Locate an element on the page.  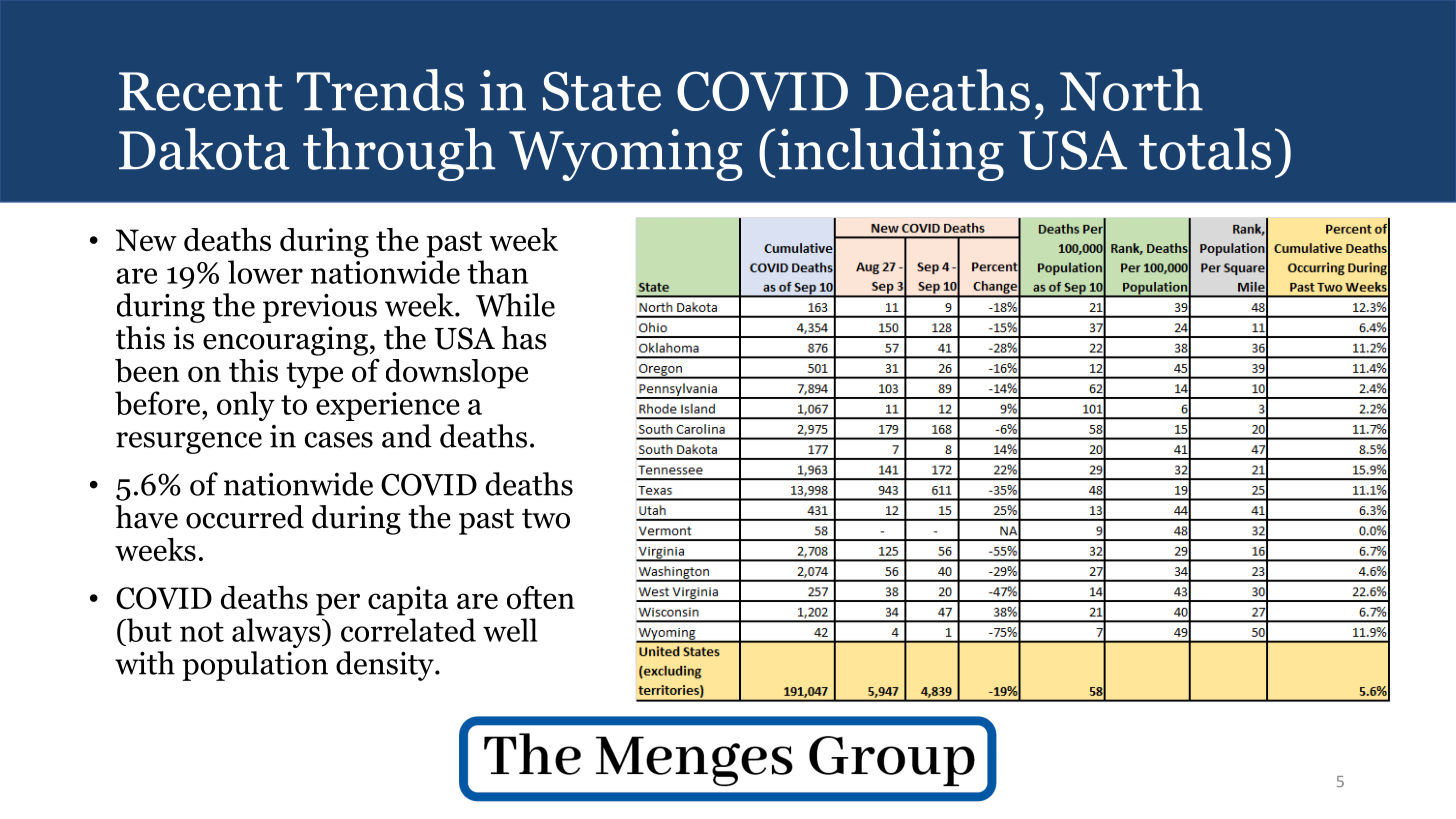
has is located at coordinates (524, 338).
